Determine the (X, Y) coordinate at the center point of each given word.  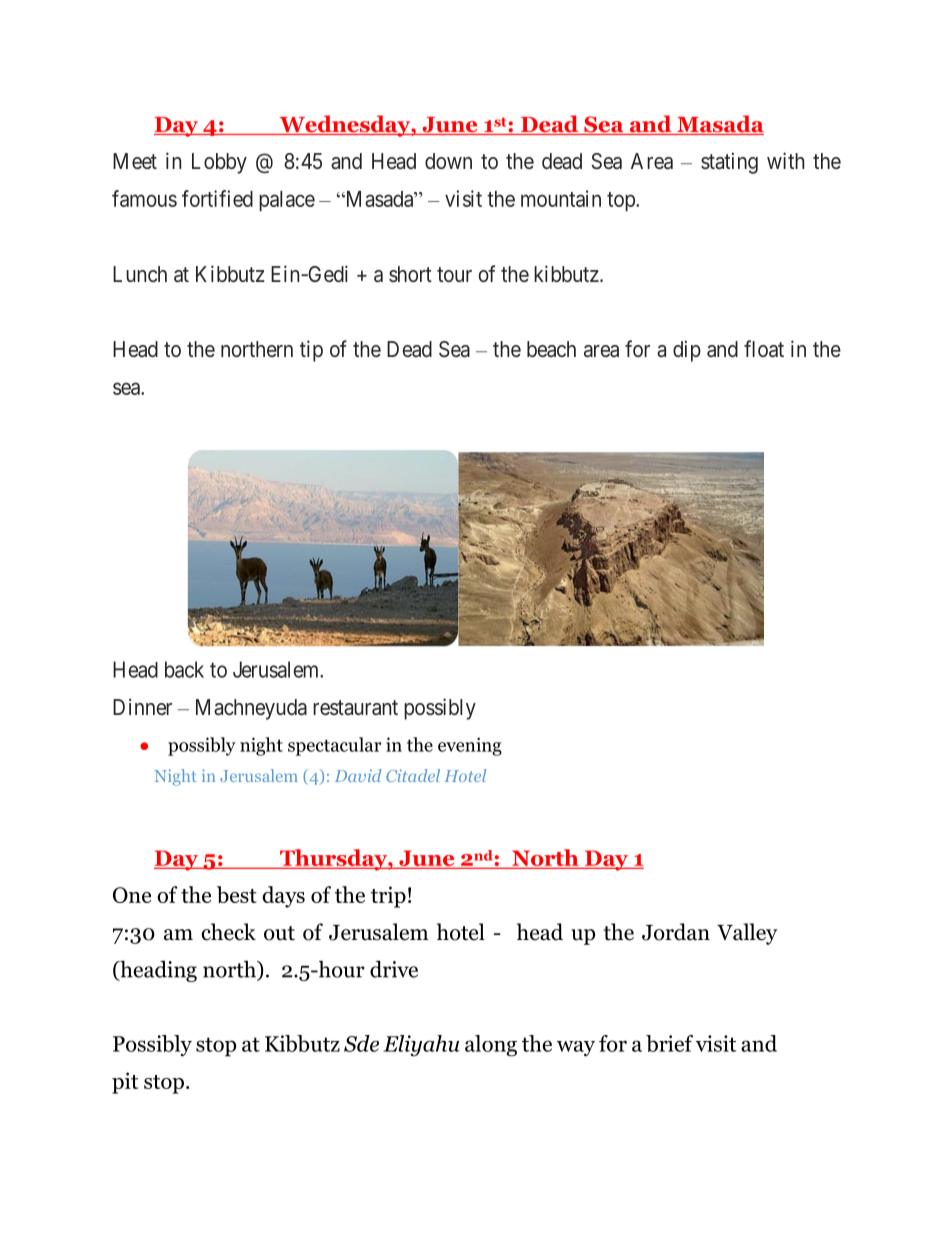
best (237, 894)
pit (125, 1083)
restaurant (355, 708)
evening (470, 746)
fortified (217, 198)
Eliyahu (421, 1046)
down (448, 161)
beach (551, 349)
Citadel (413, 775)
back (184, 669)
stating (729, 163)
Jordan (676, 932)
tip (311, 351)
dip (687, 351)
